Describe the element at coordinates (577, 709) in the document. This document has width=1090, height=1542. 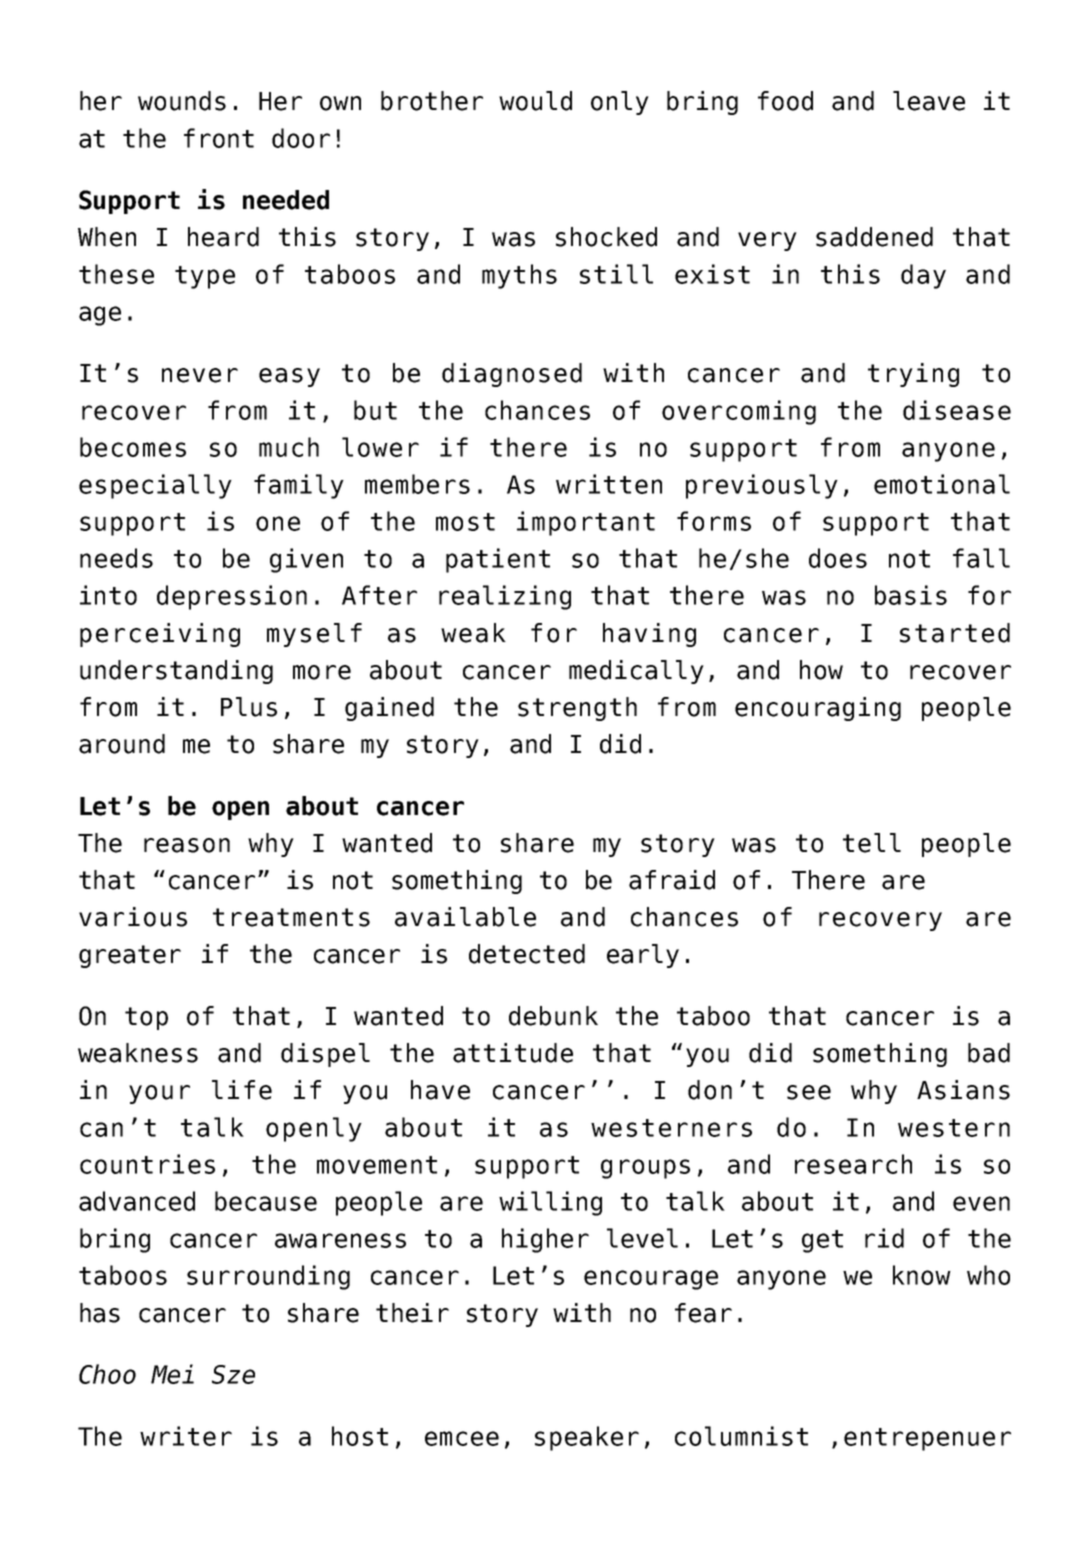
I see `strength` at that location.
